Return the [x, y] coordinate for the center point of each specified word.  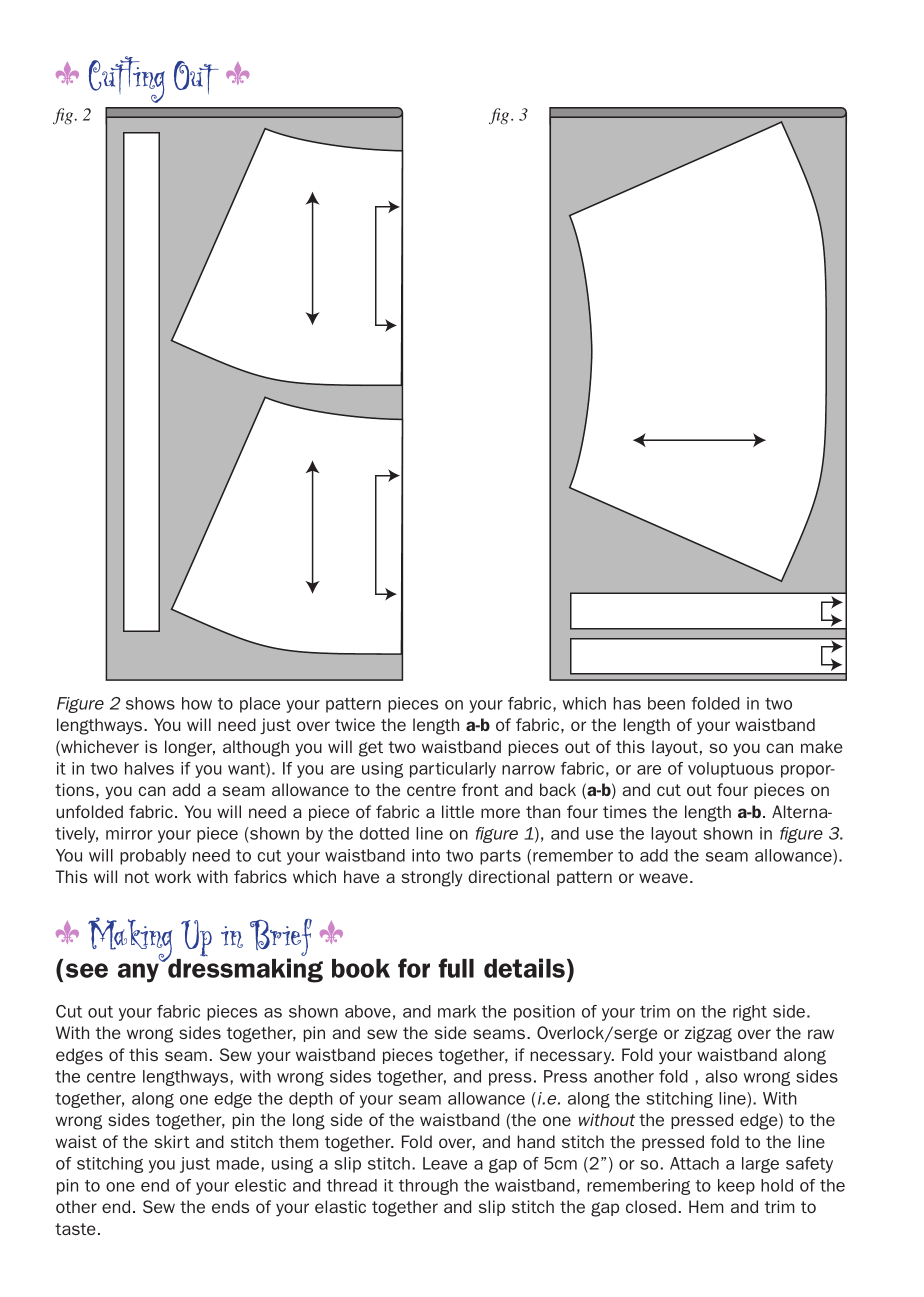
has [627, 703]
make [822, 746]
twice [355, 724]
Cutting [127, 79]
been [666, 703]
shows [150, 703]
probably [153, 857]
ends [230, 1206]
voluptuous [731, 770]
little [458, 811]
